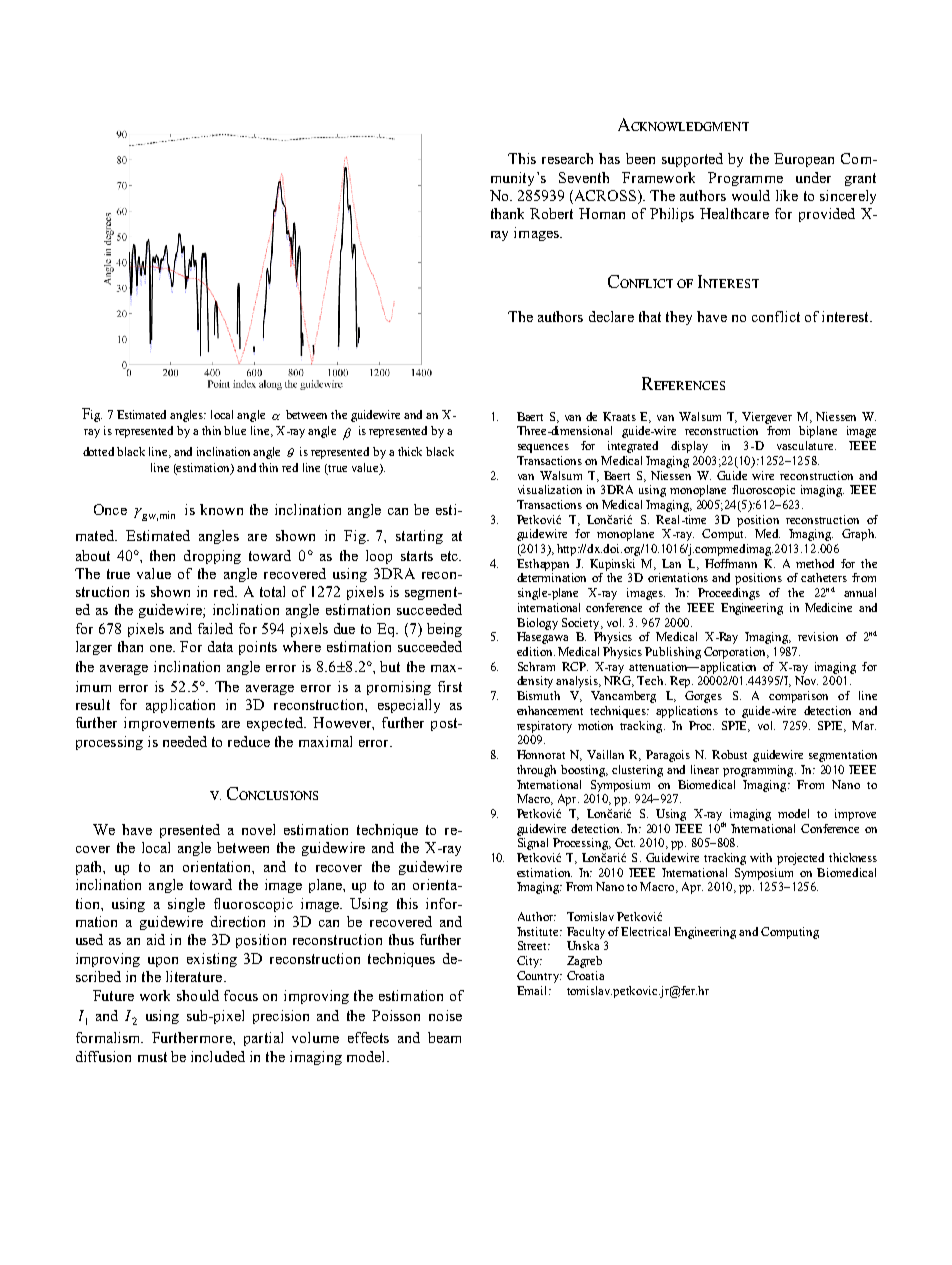 This document has width=952, height=1265. Describe the element at coordinates (787, 195) in the document. I see `like` at that location.
